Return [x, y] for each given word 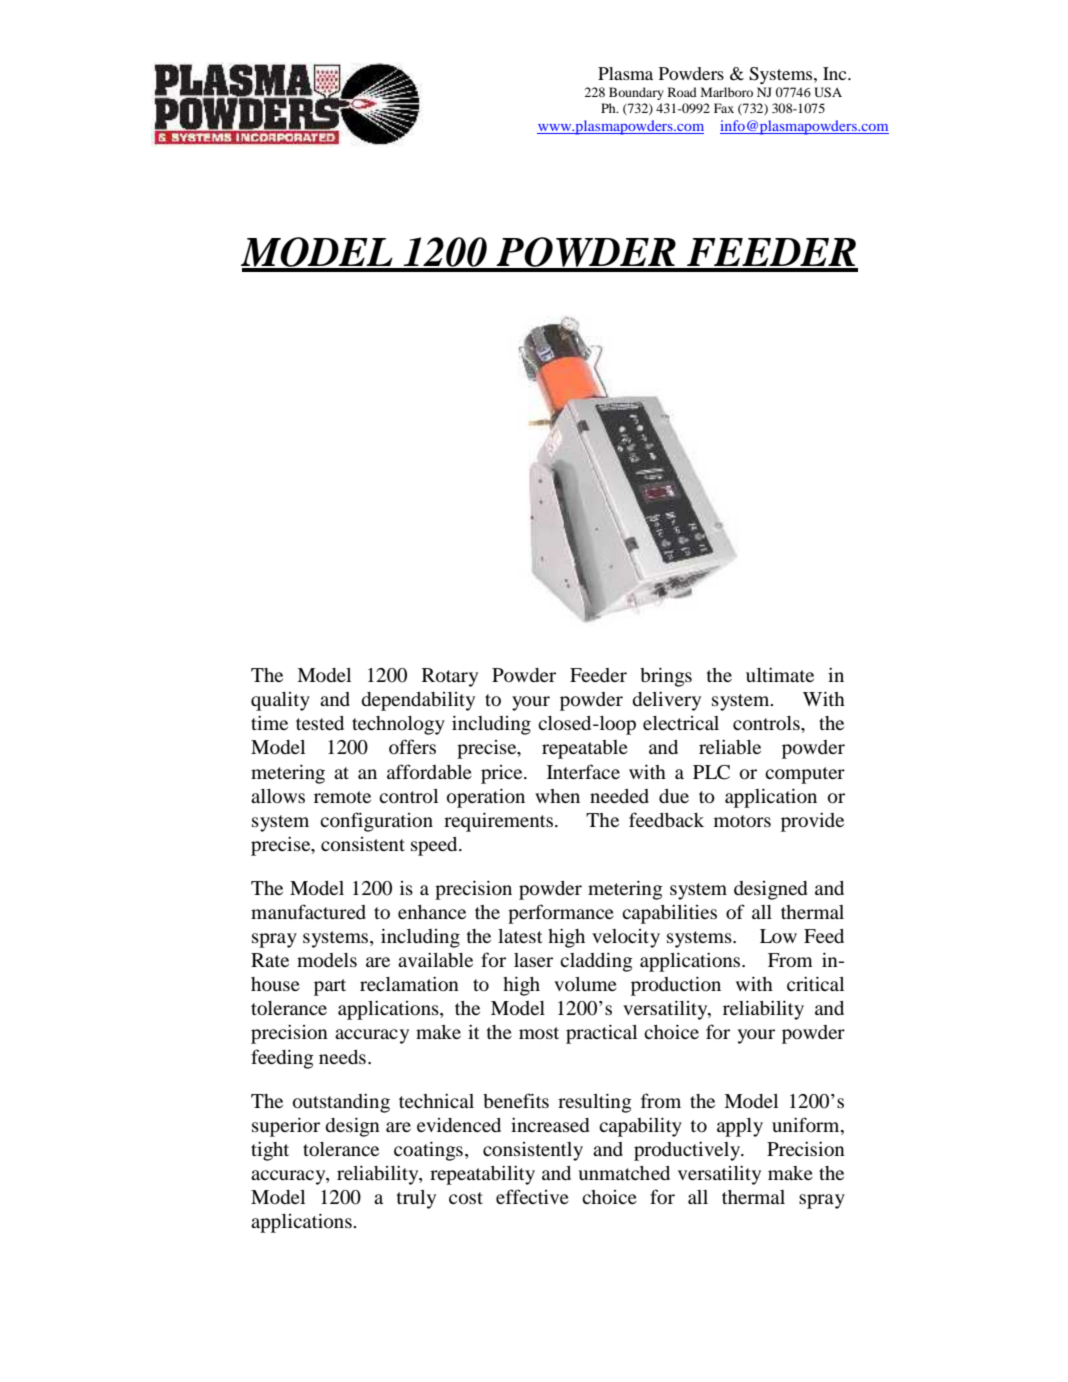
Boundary [636, 93]
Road [682, 92]
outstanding [341, 1103]
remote [342, 797]
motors [742, 821]
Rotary [450, 677]
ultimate [780, 675]
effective [532, 1196]
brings [666, 677]
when [557, 796]
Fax [724, 108]
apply [740, 1127]
